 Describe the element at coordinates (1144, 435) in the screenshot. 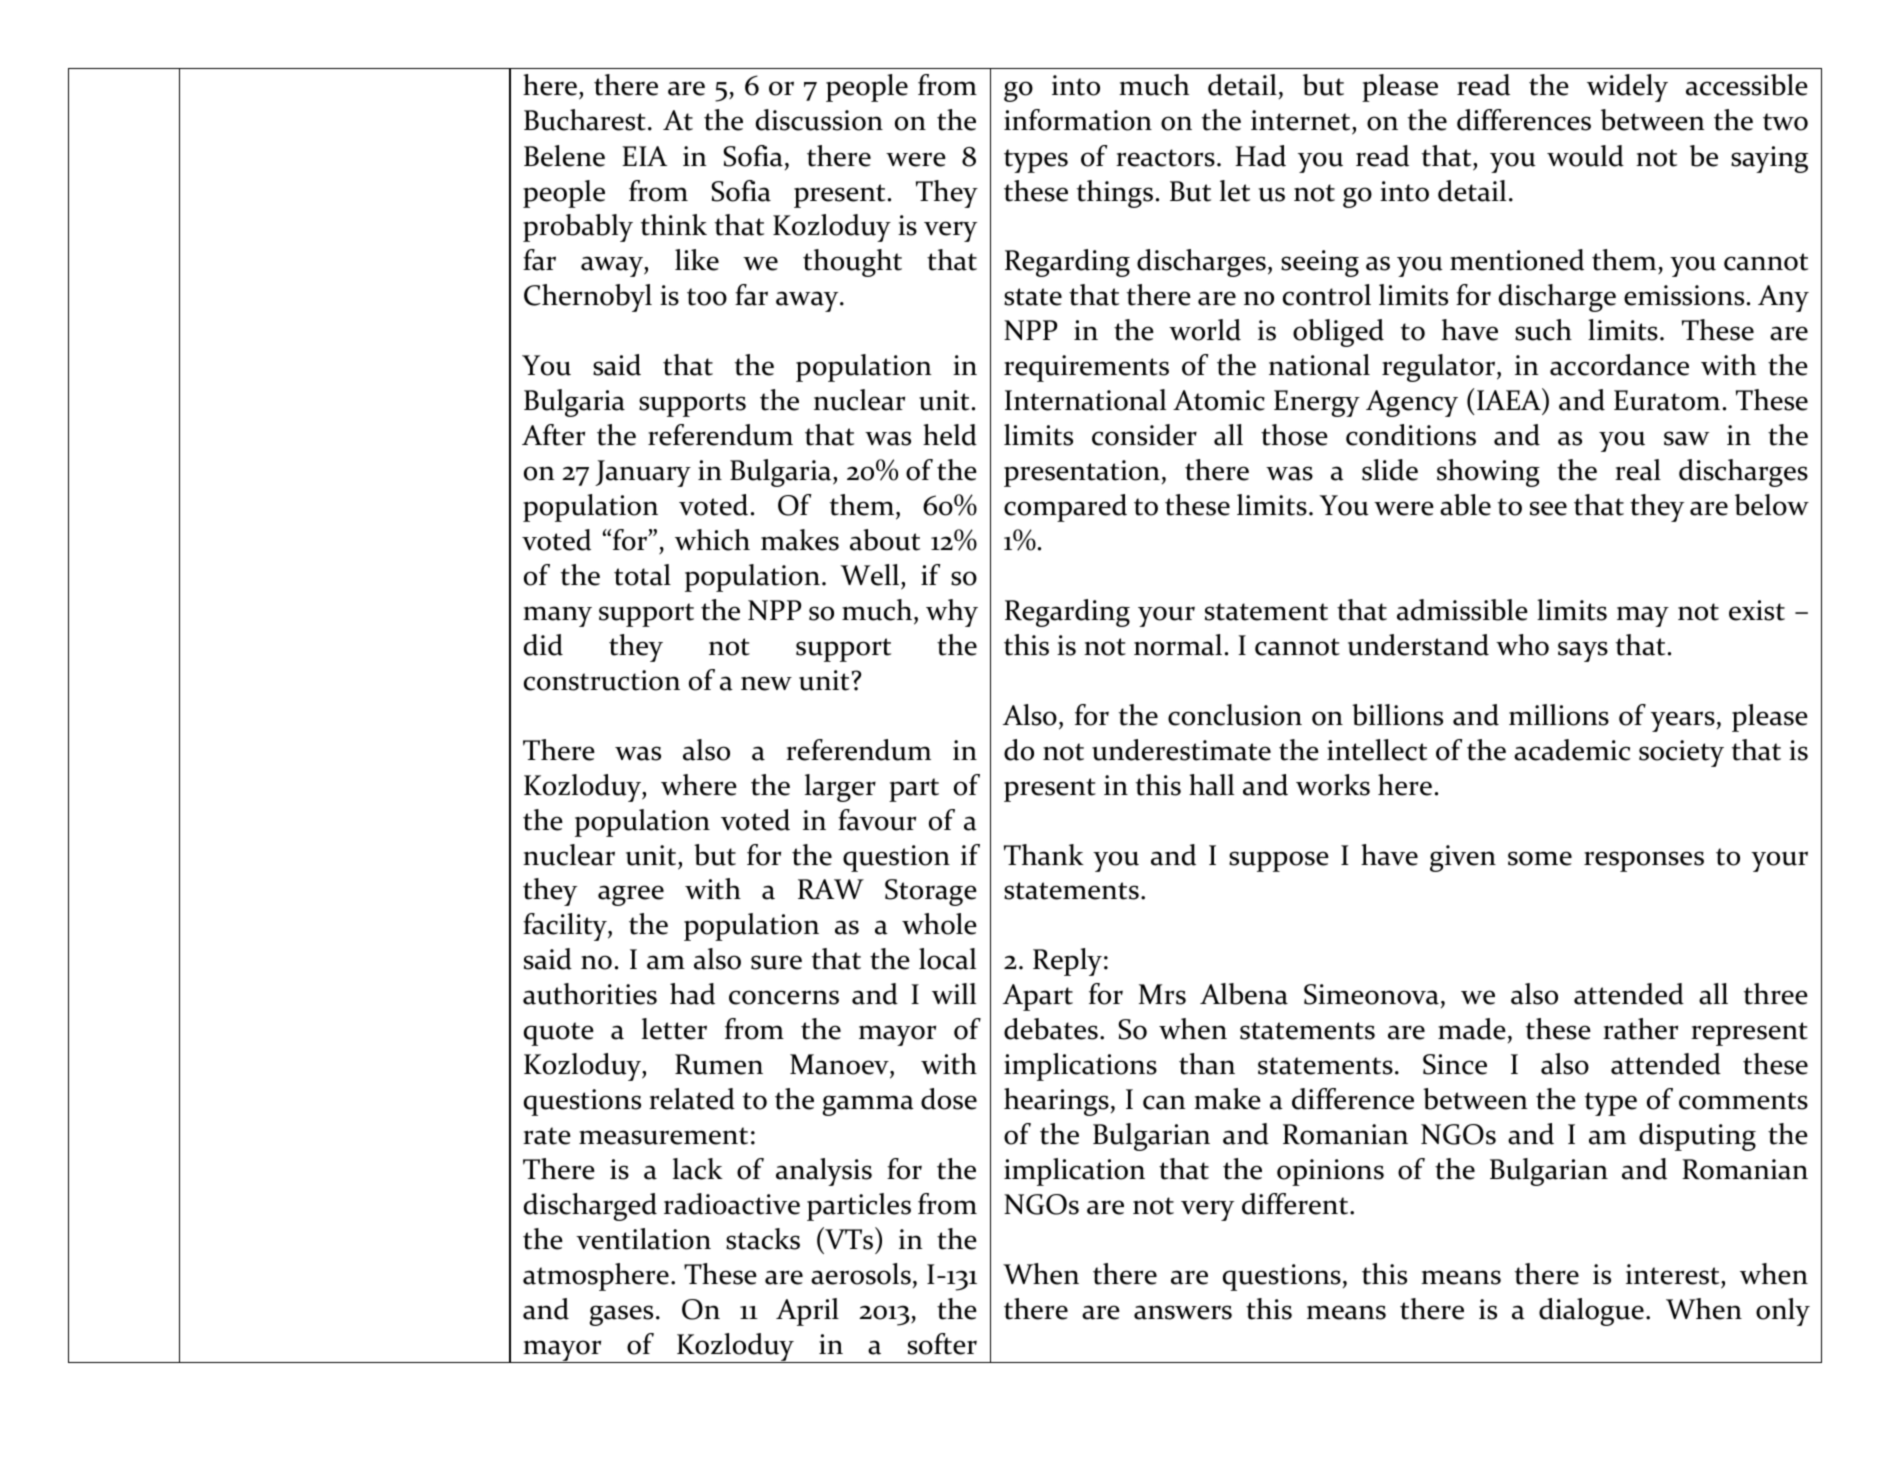

I see `consider` at that location.
